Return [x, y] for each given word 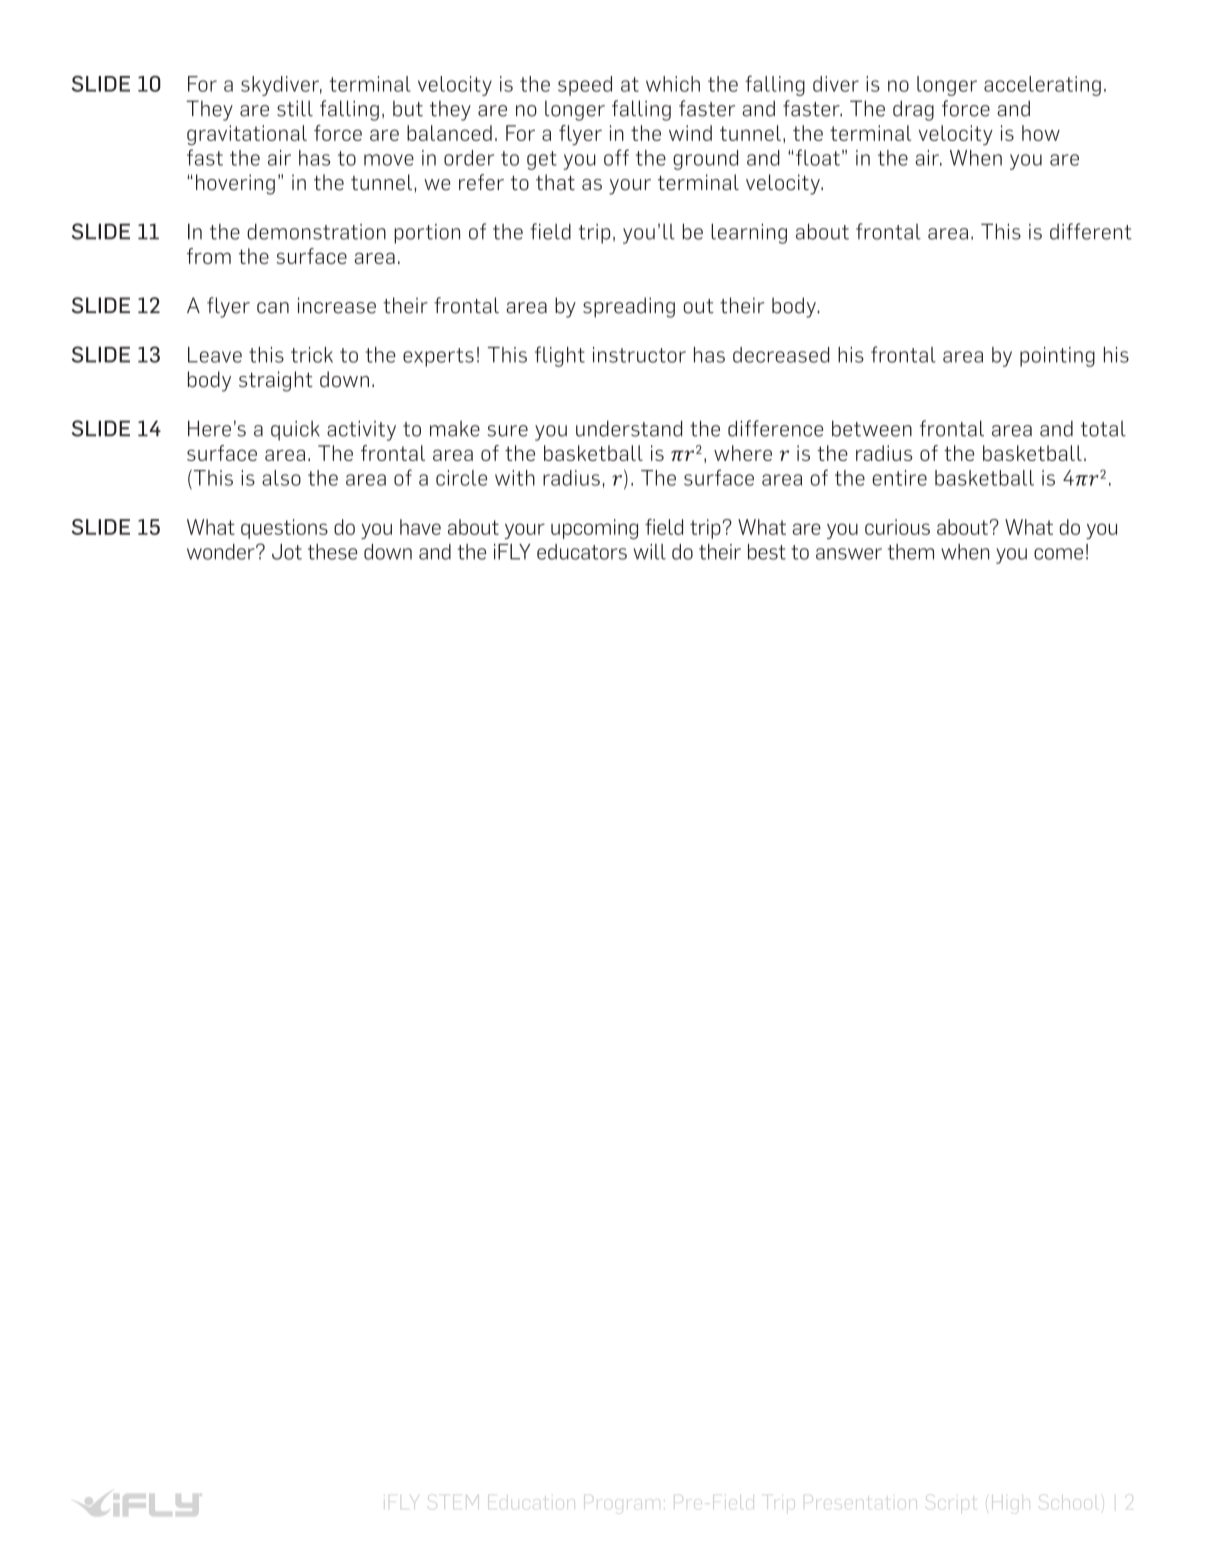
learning [749, 233]
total [1103, 429]
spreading [629, 307]
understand [629, 428]
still [295, 108]
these [332, 552]
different [1091, 231]
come [1058, 554]
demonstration [316, 232]
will [649, 552]
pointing [1057, 357]
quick [295, 430]
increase [337, 305]
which [673, 84]
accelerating [1042, 86]
